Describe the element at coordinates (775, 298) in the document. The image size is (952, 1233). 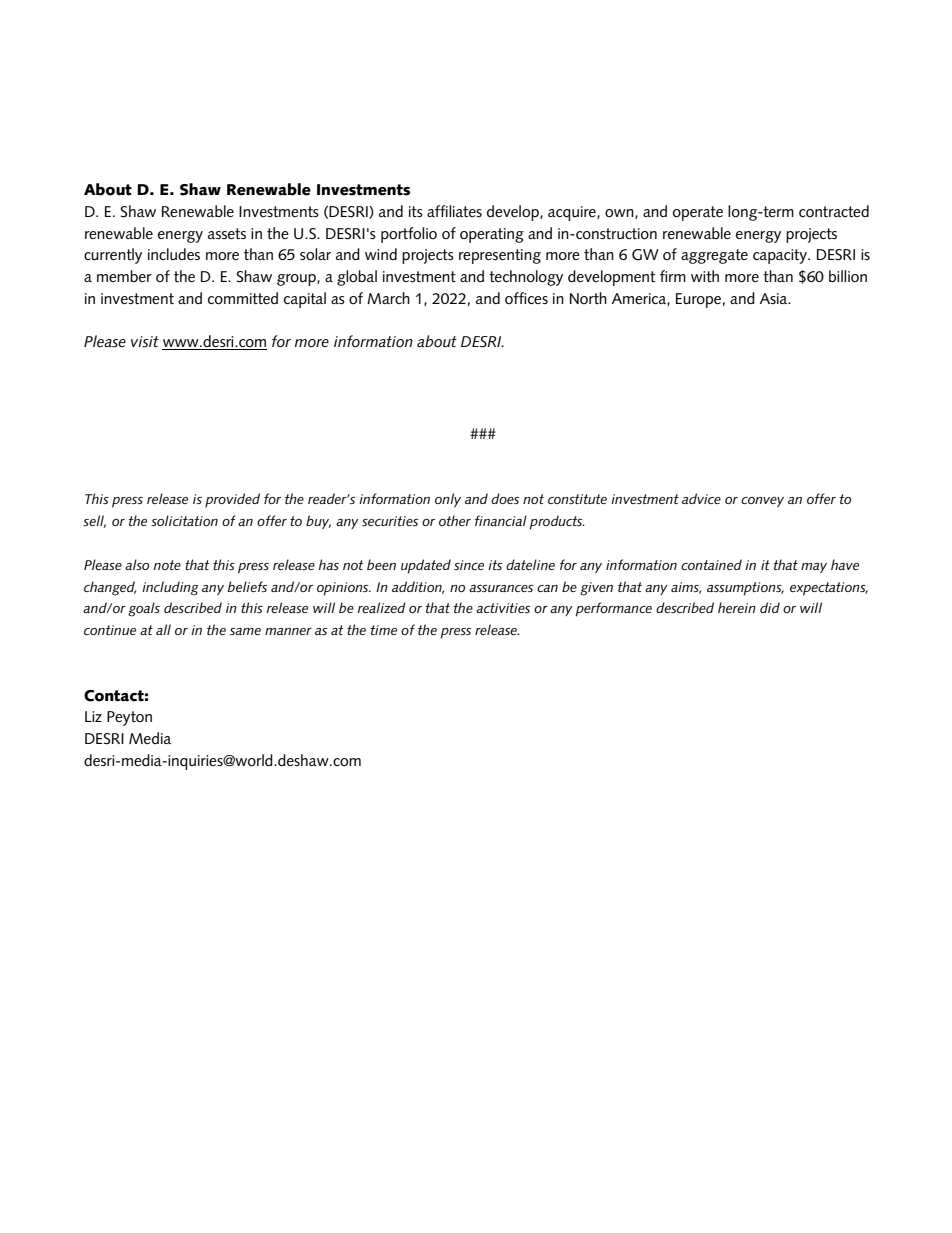
I see `Asia` at that location.
